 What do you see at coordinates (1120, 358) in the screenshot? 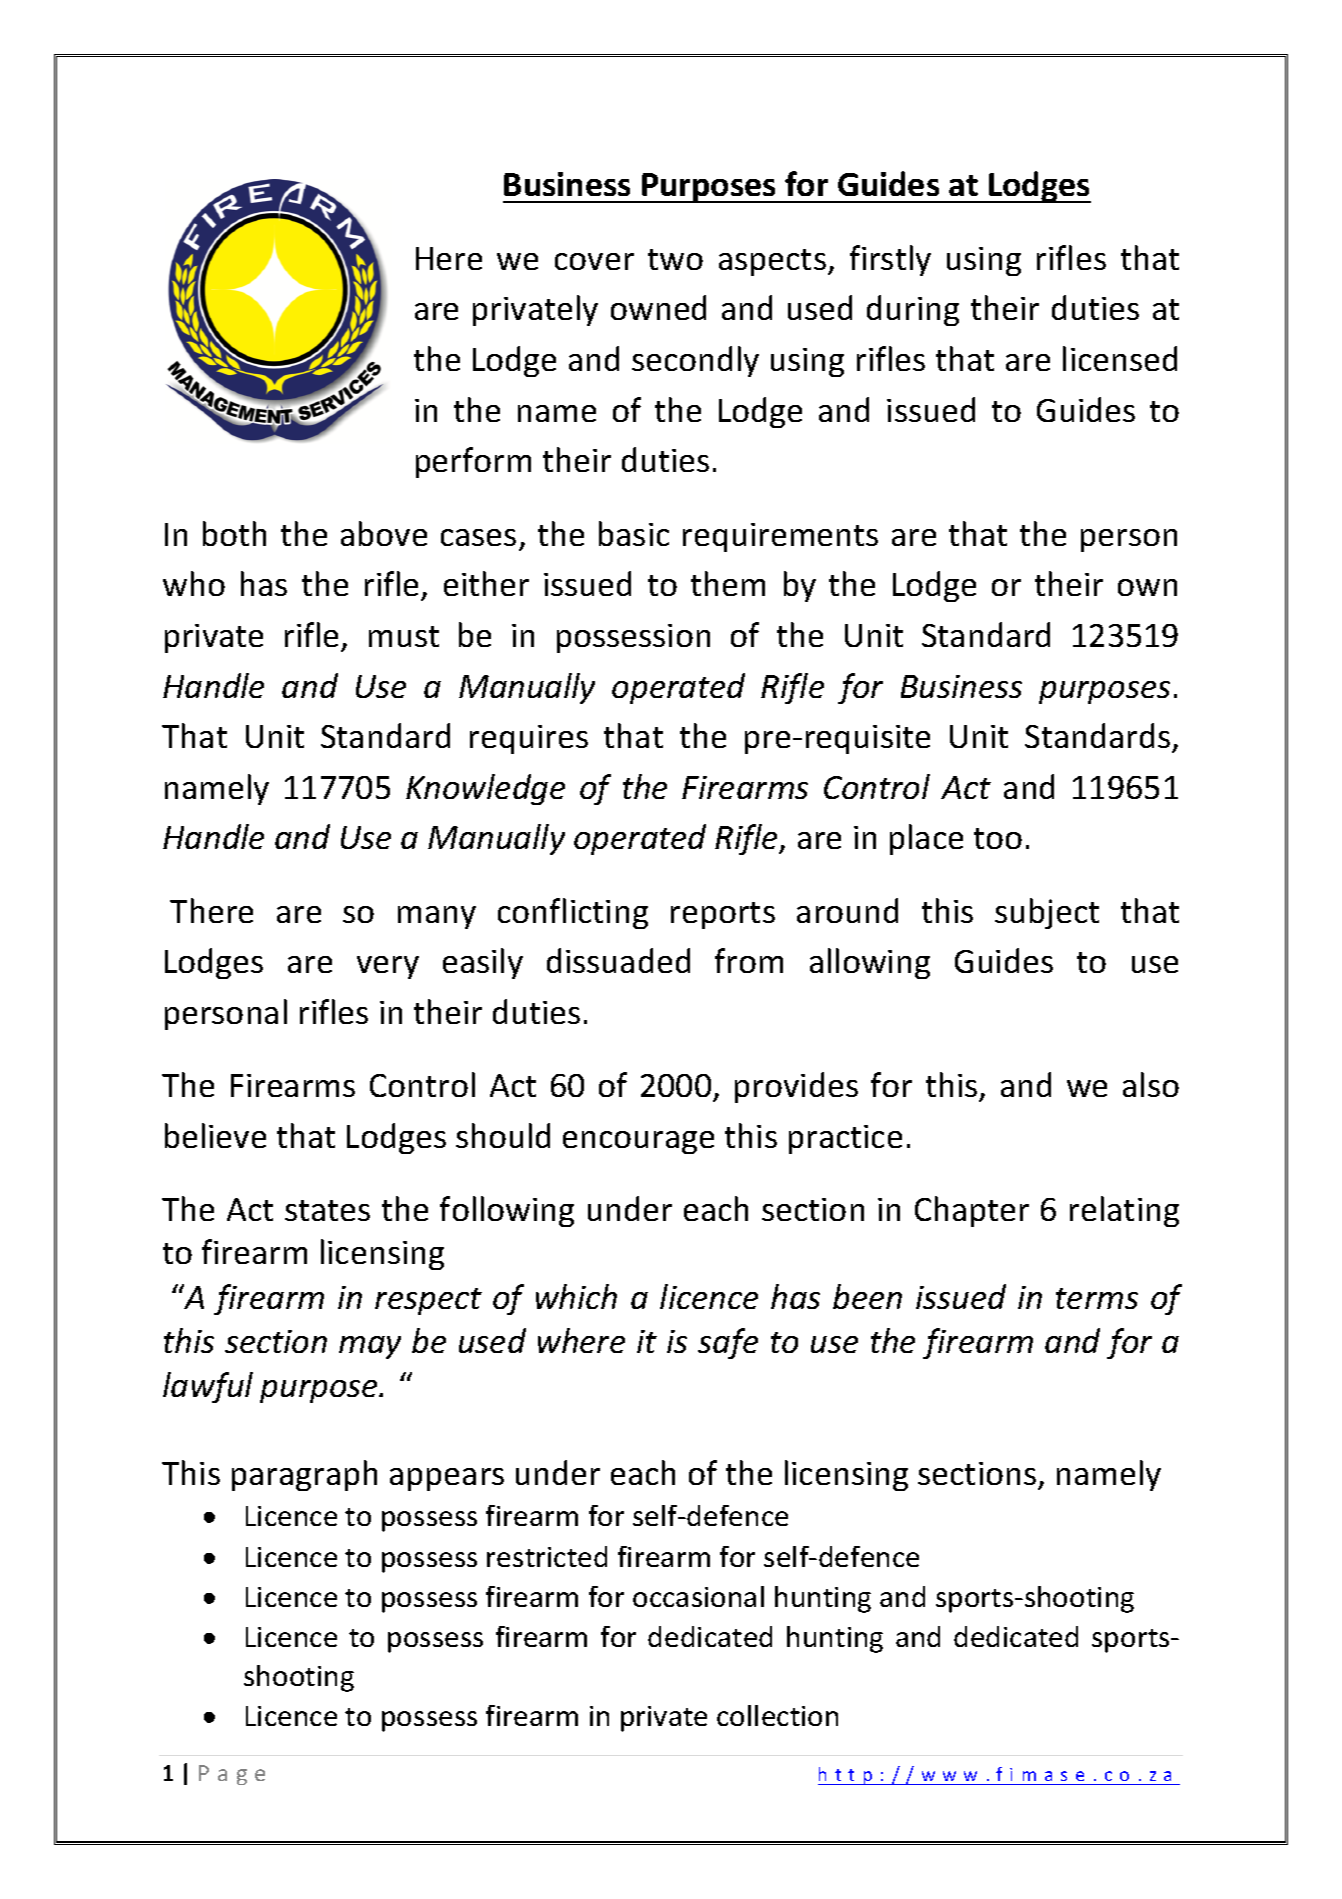
I see `licensed` at bounding box center [1120, 358].
